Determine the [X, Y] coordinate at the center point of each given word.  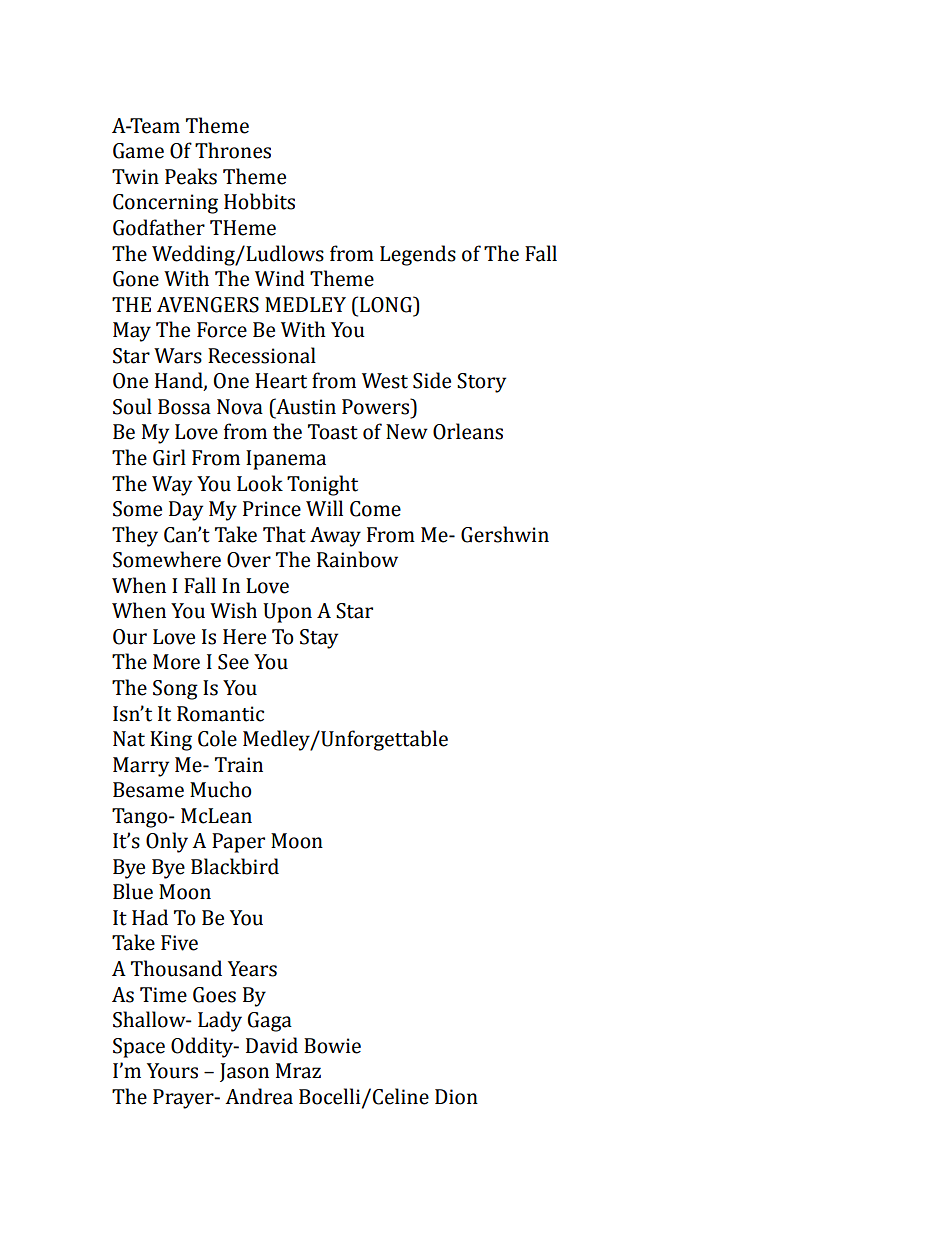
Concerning [165, 204]
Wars [178, 356]
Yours [172, 1071]
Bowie [332, 1046]
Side [432, 380]
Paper [238, 843]
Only [167, 842]
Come [375, 509]
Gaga [270, 1022]
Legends [418, 255]
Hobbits [259, 201]
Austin [305, 406]
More [176, 662]
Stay [319, 639]
